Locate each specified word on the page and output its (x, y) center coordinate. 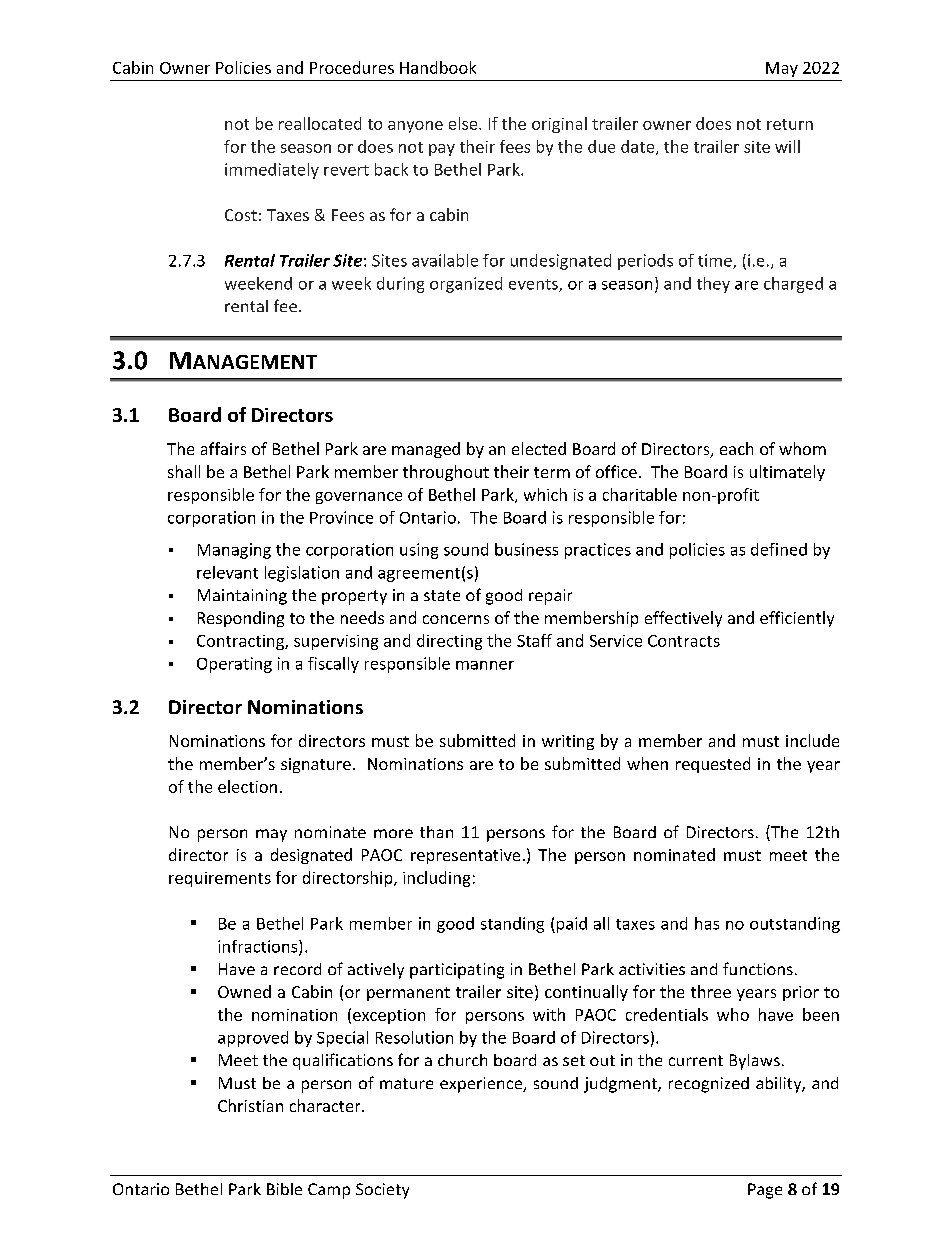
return (790, 124)
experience (482, 1085)
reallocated (320, 123)
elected (539, 448)
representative (465, 856)
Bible (284, 1189)
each (736, 448)
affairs (223, 448)
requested (713, 765)
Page (765, 1191)
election (247, 786)
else (464, 123)
